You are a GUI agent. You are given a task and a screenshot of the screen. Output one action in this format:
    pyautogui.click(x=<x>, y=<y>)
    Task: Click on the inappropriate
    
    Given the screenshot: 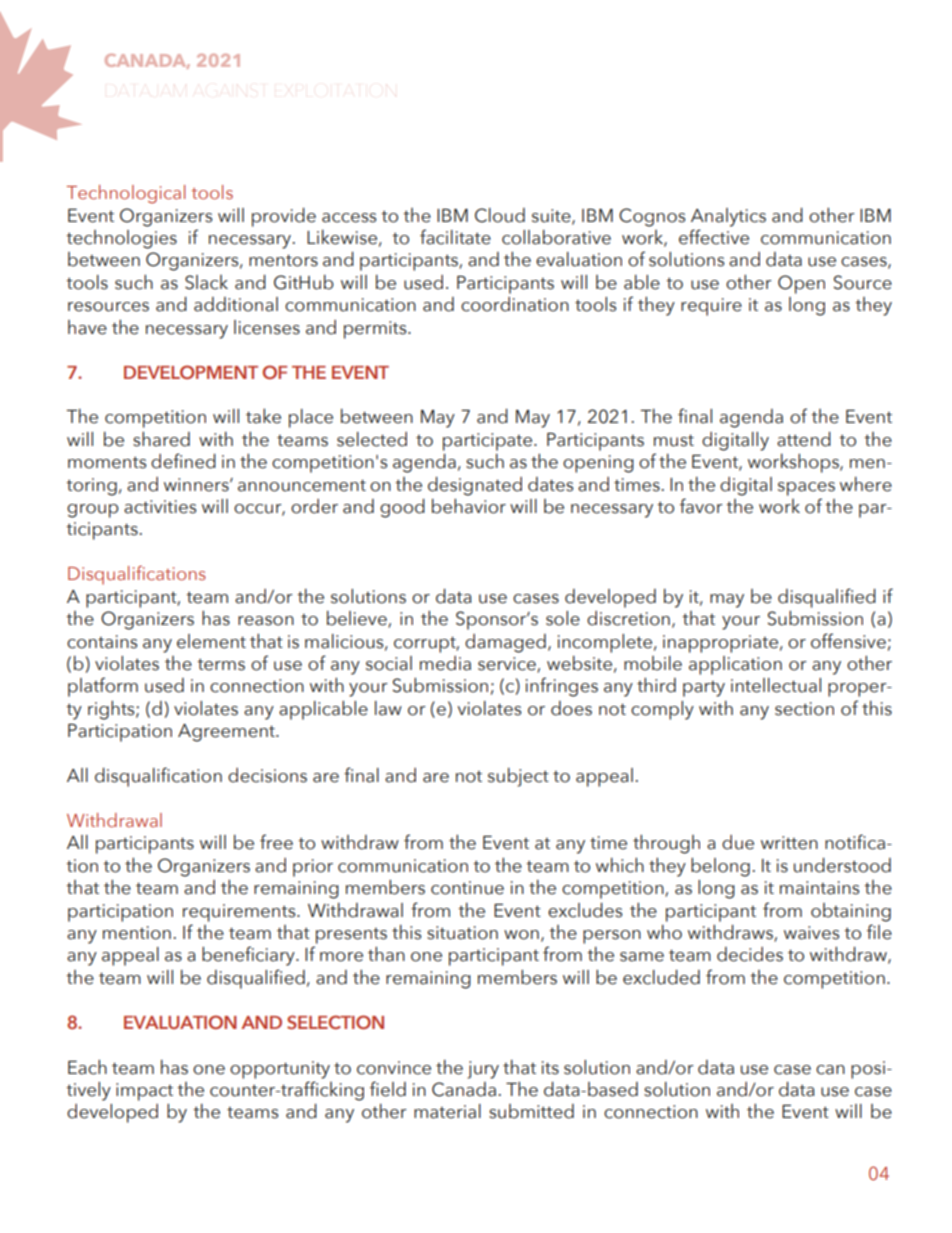 What is the action you would take?
    pyautogui.click(x=720, y=644)
